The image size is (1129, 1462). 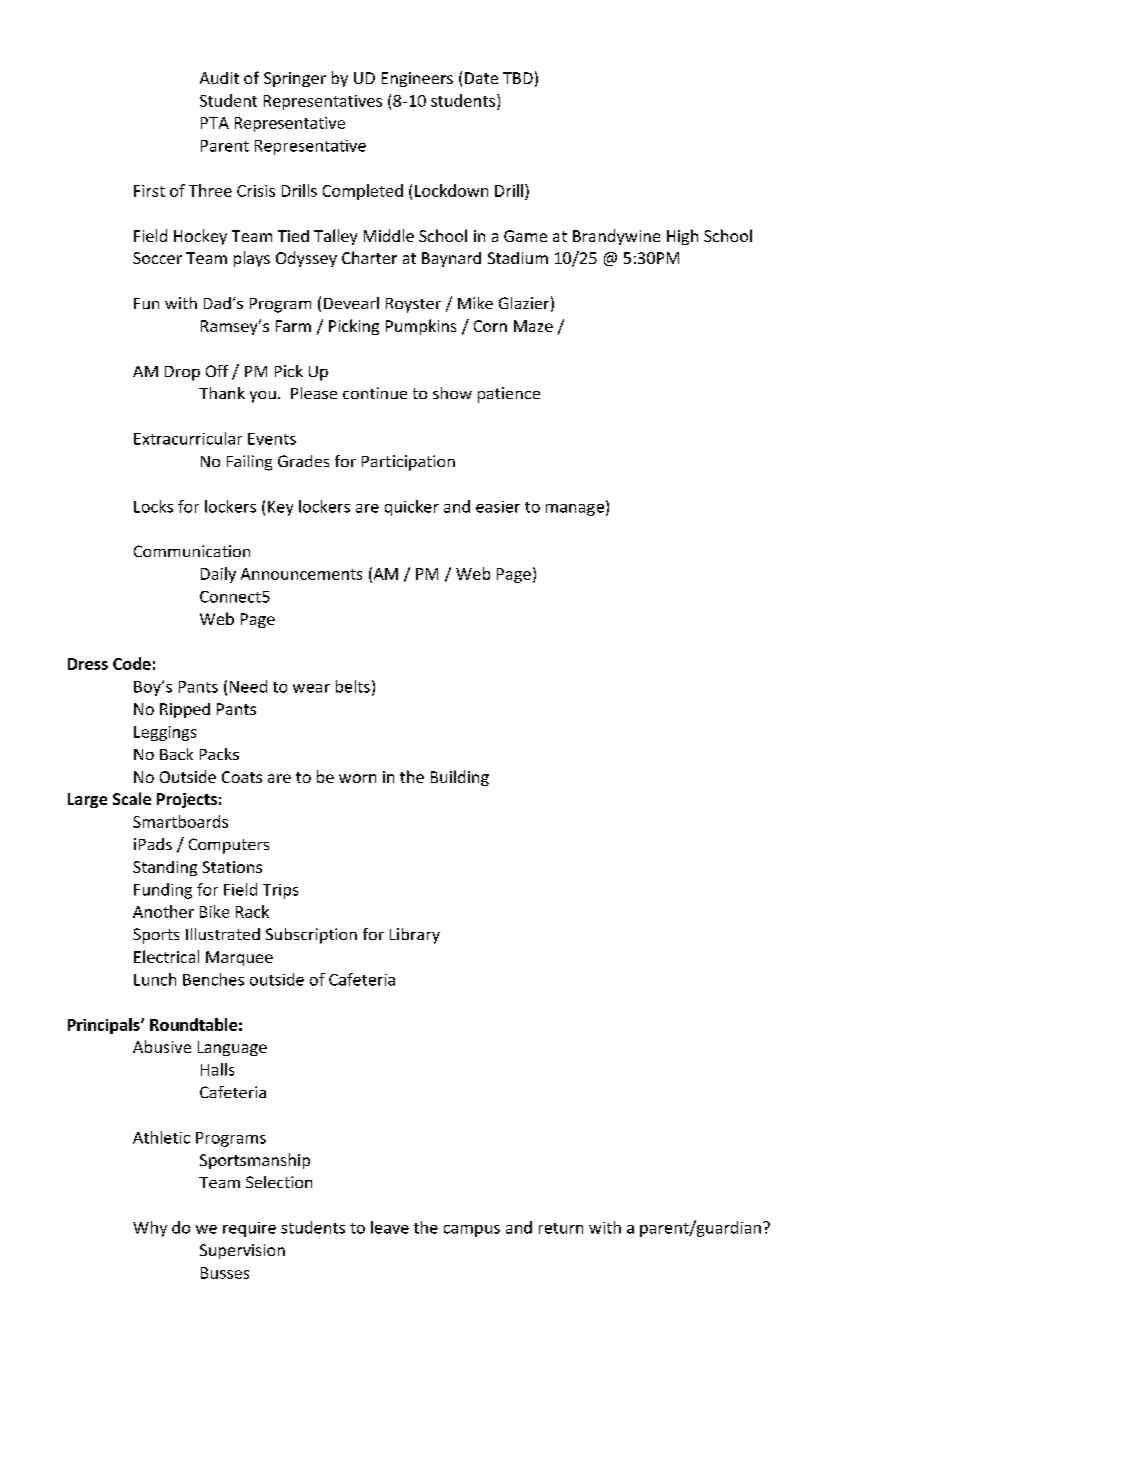 What do you see at coordinates (165, 868) in the screenshot?
I see `Standing` at bounding box center [165, 868].
